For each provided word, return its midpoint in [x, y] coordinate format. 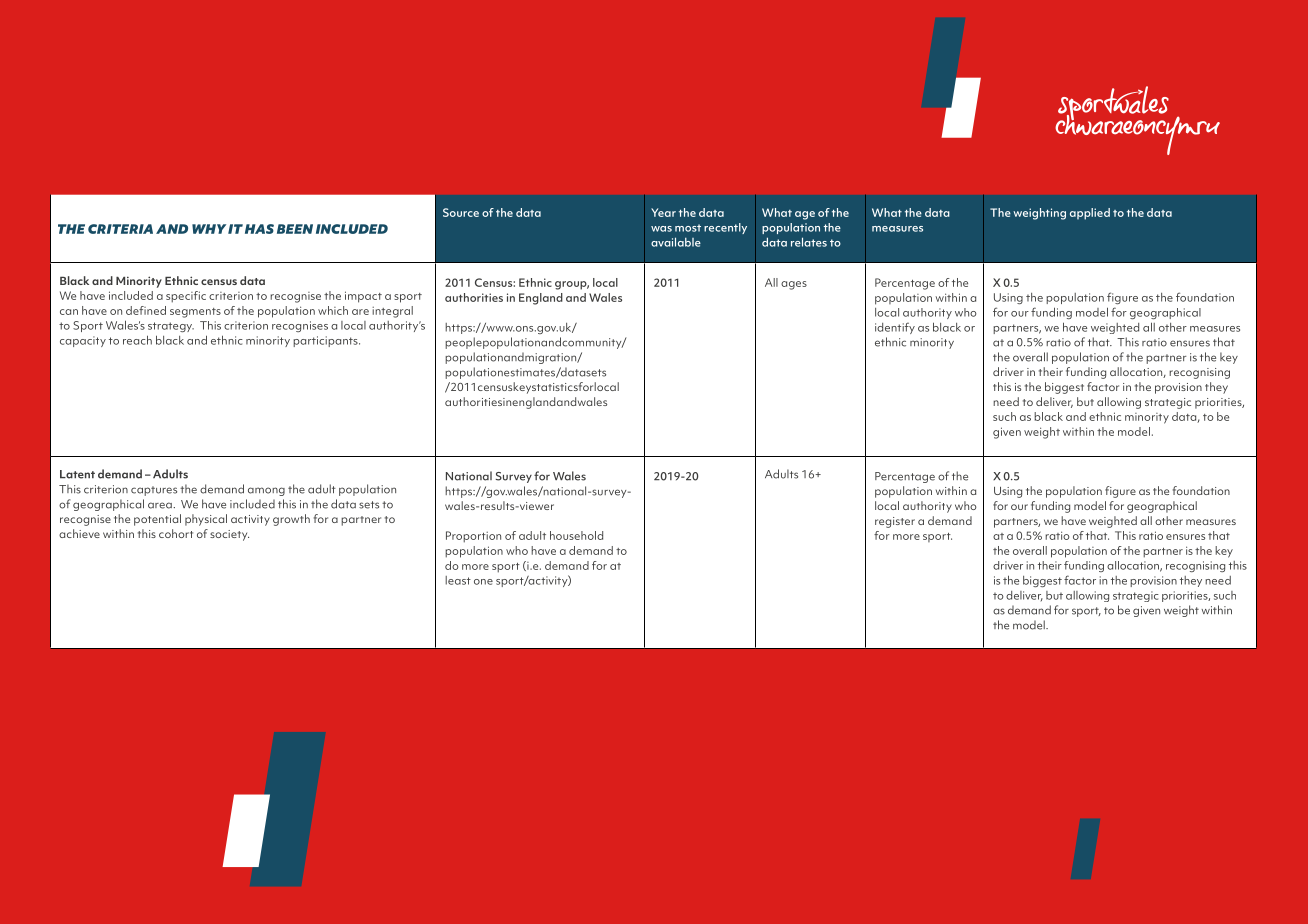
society [229, 535]
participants [326, 341]
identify [895, 328]
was [661, 229]
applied [1090, 214]
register [895, 522]
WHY [209, 229]
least [458, 580]
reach [137, 340]
